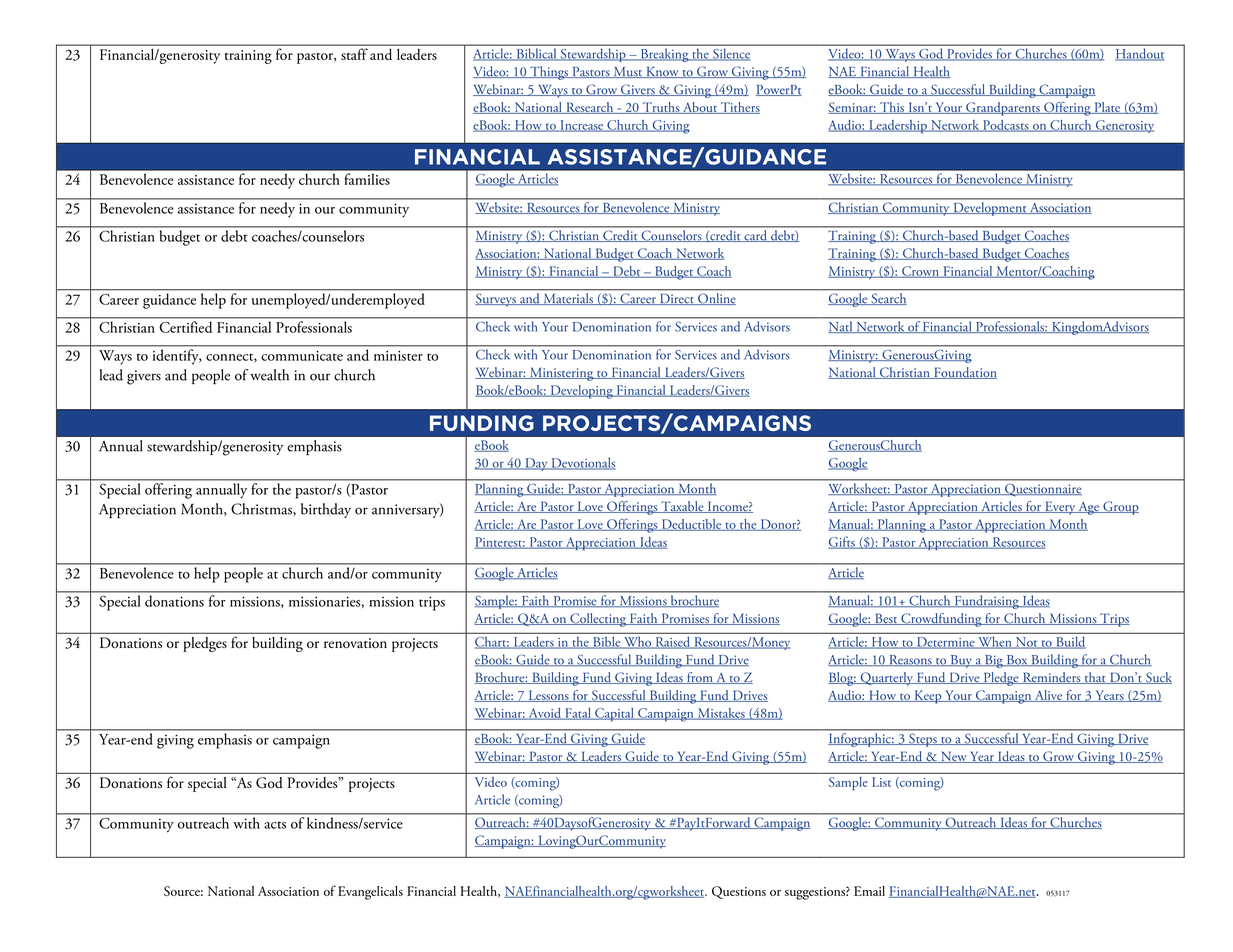 Image resolution: width=1233 pixels, height=952 pixels. I want to click on Questionnaire, so click(1042, 490).
